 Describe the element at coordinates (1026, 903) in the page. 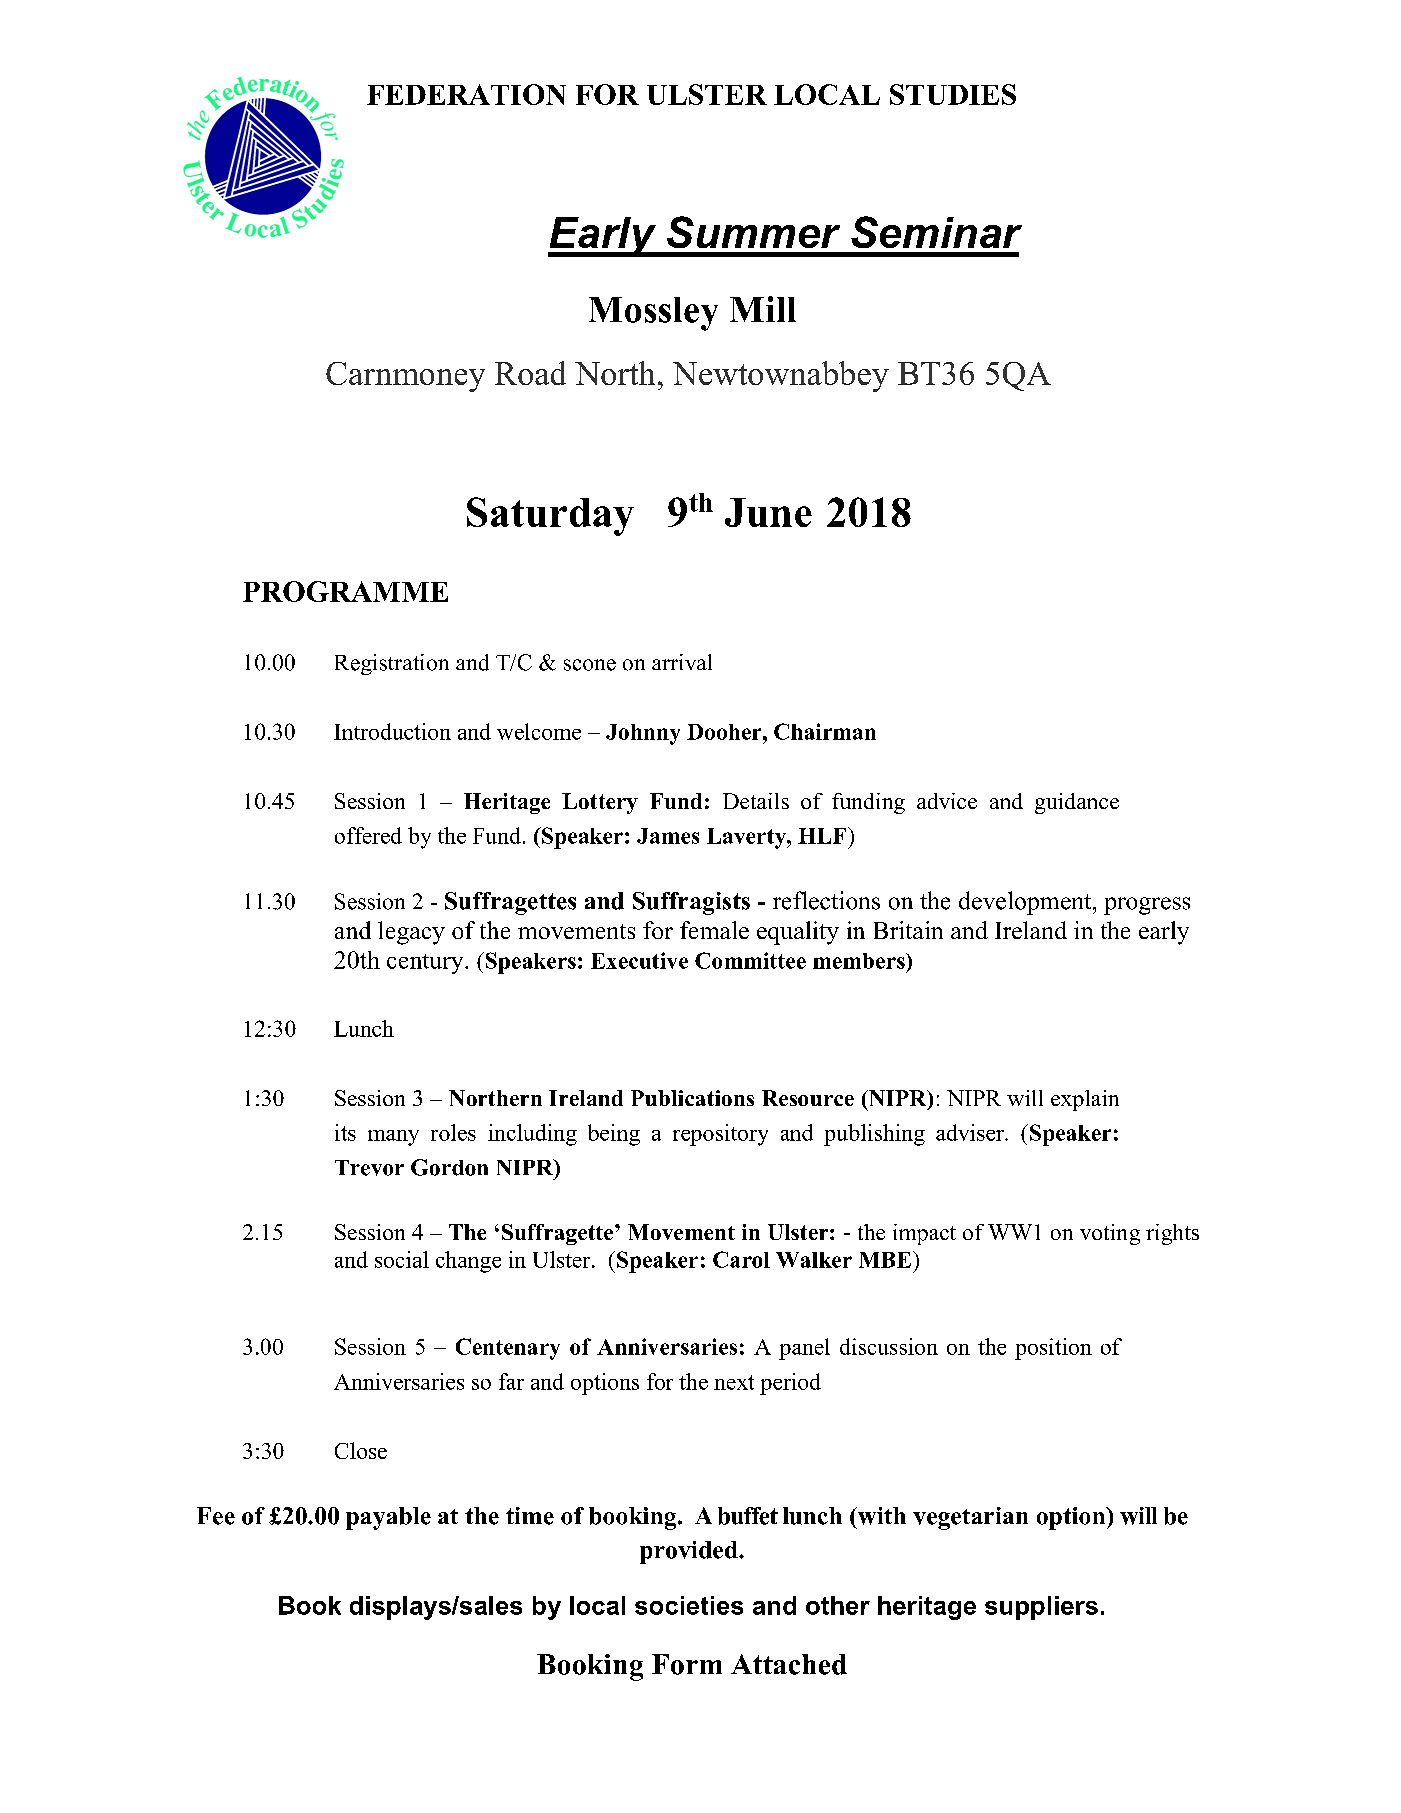

I see `development` at that location.
